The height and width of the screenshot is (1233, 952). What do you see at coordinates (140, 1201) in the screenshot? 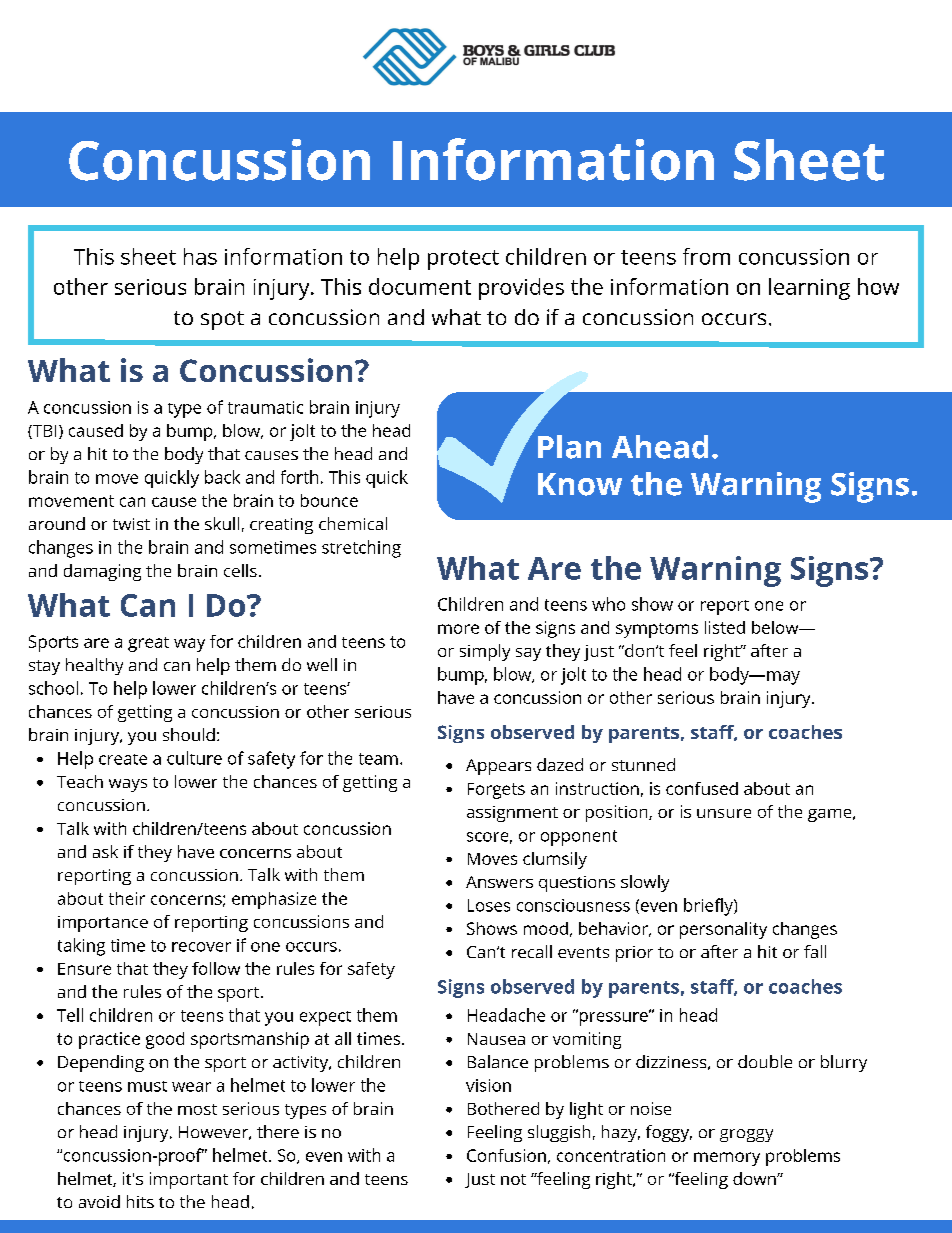
I see `hits` at bounding box center [140, 1201].
